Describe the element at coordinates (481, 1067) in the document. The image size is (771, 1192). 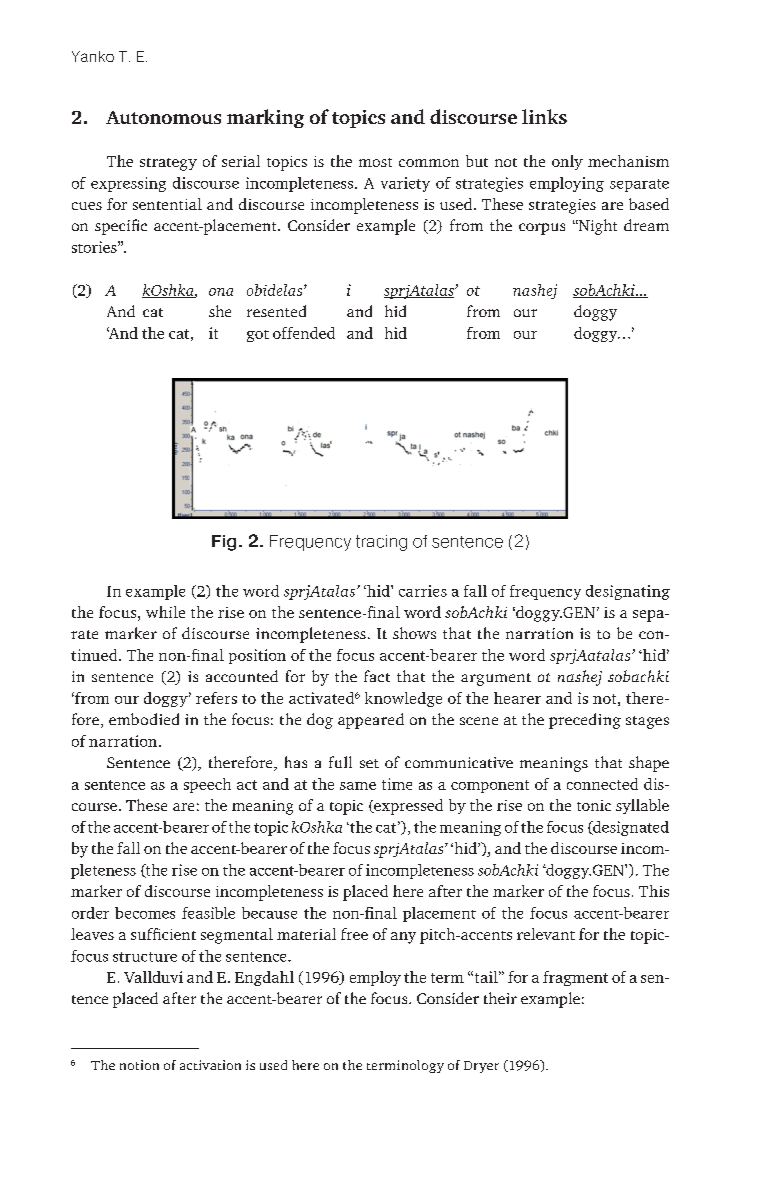
I see `Dryer` at that location.
